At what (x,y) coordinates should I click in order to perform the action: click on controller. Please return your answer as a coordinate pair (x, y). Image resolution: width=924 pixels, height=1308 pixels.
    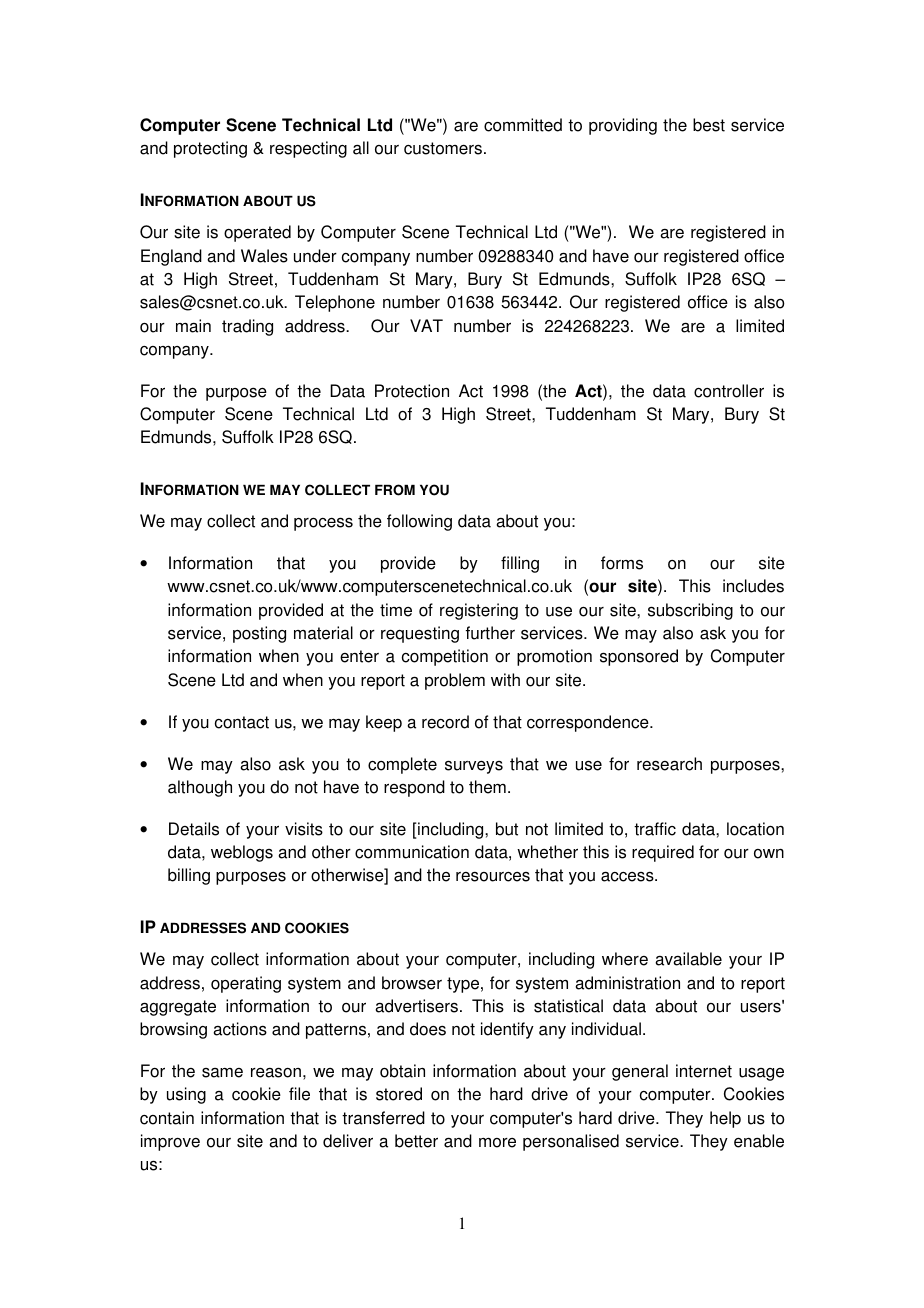
    Looking at the image, I should click on (729, 391).
